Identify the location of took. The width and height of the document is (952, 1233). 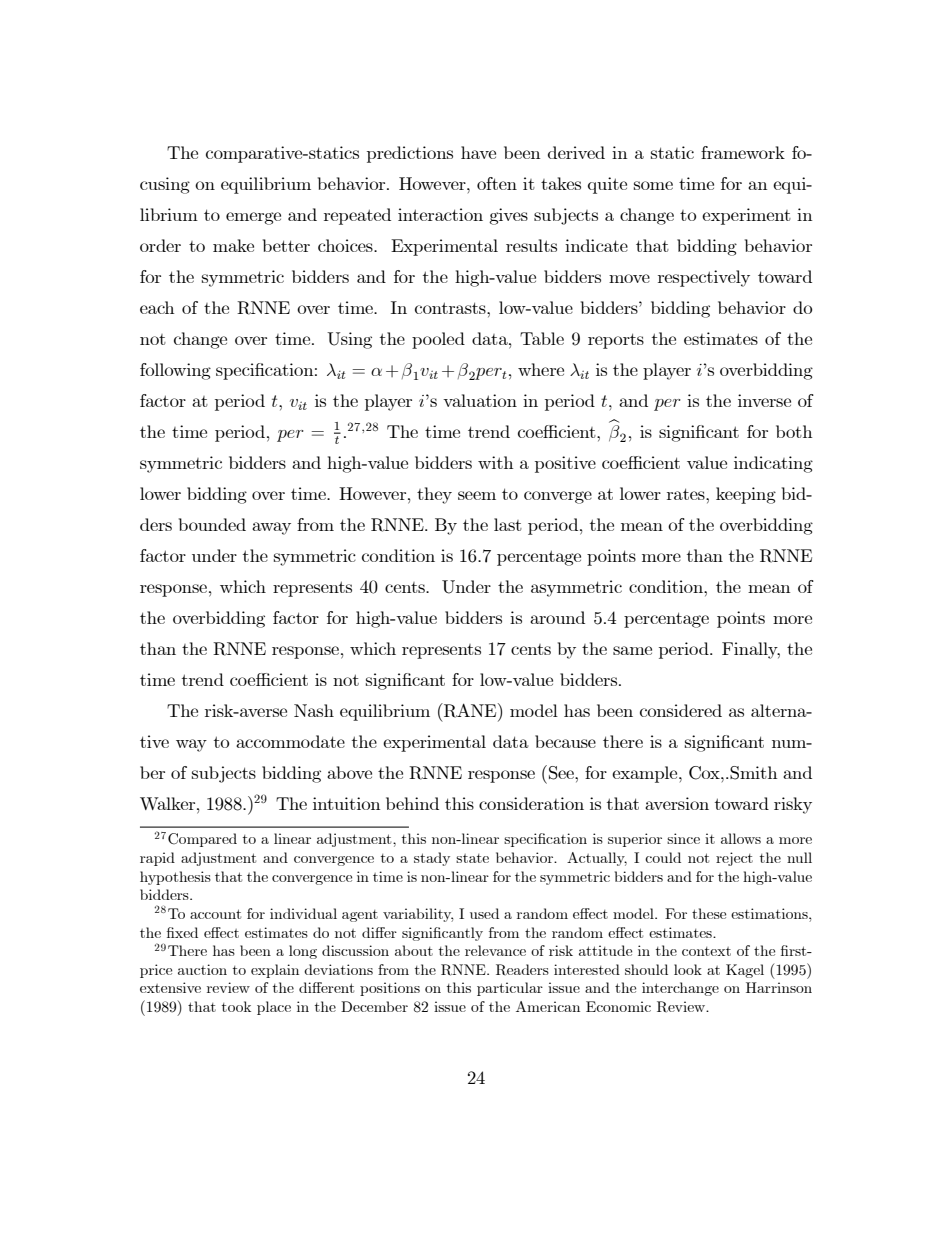
(236, 1006).
